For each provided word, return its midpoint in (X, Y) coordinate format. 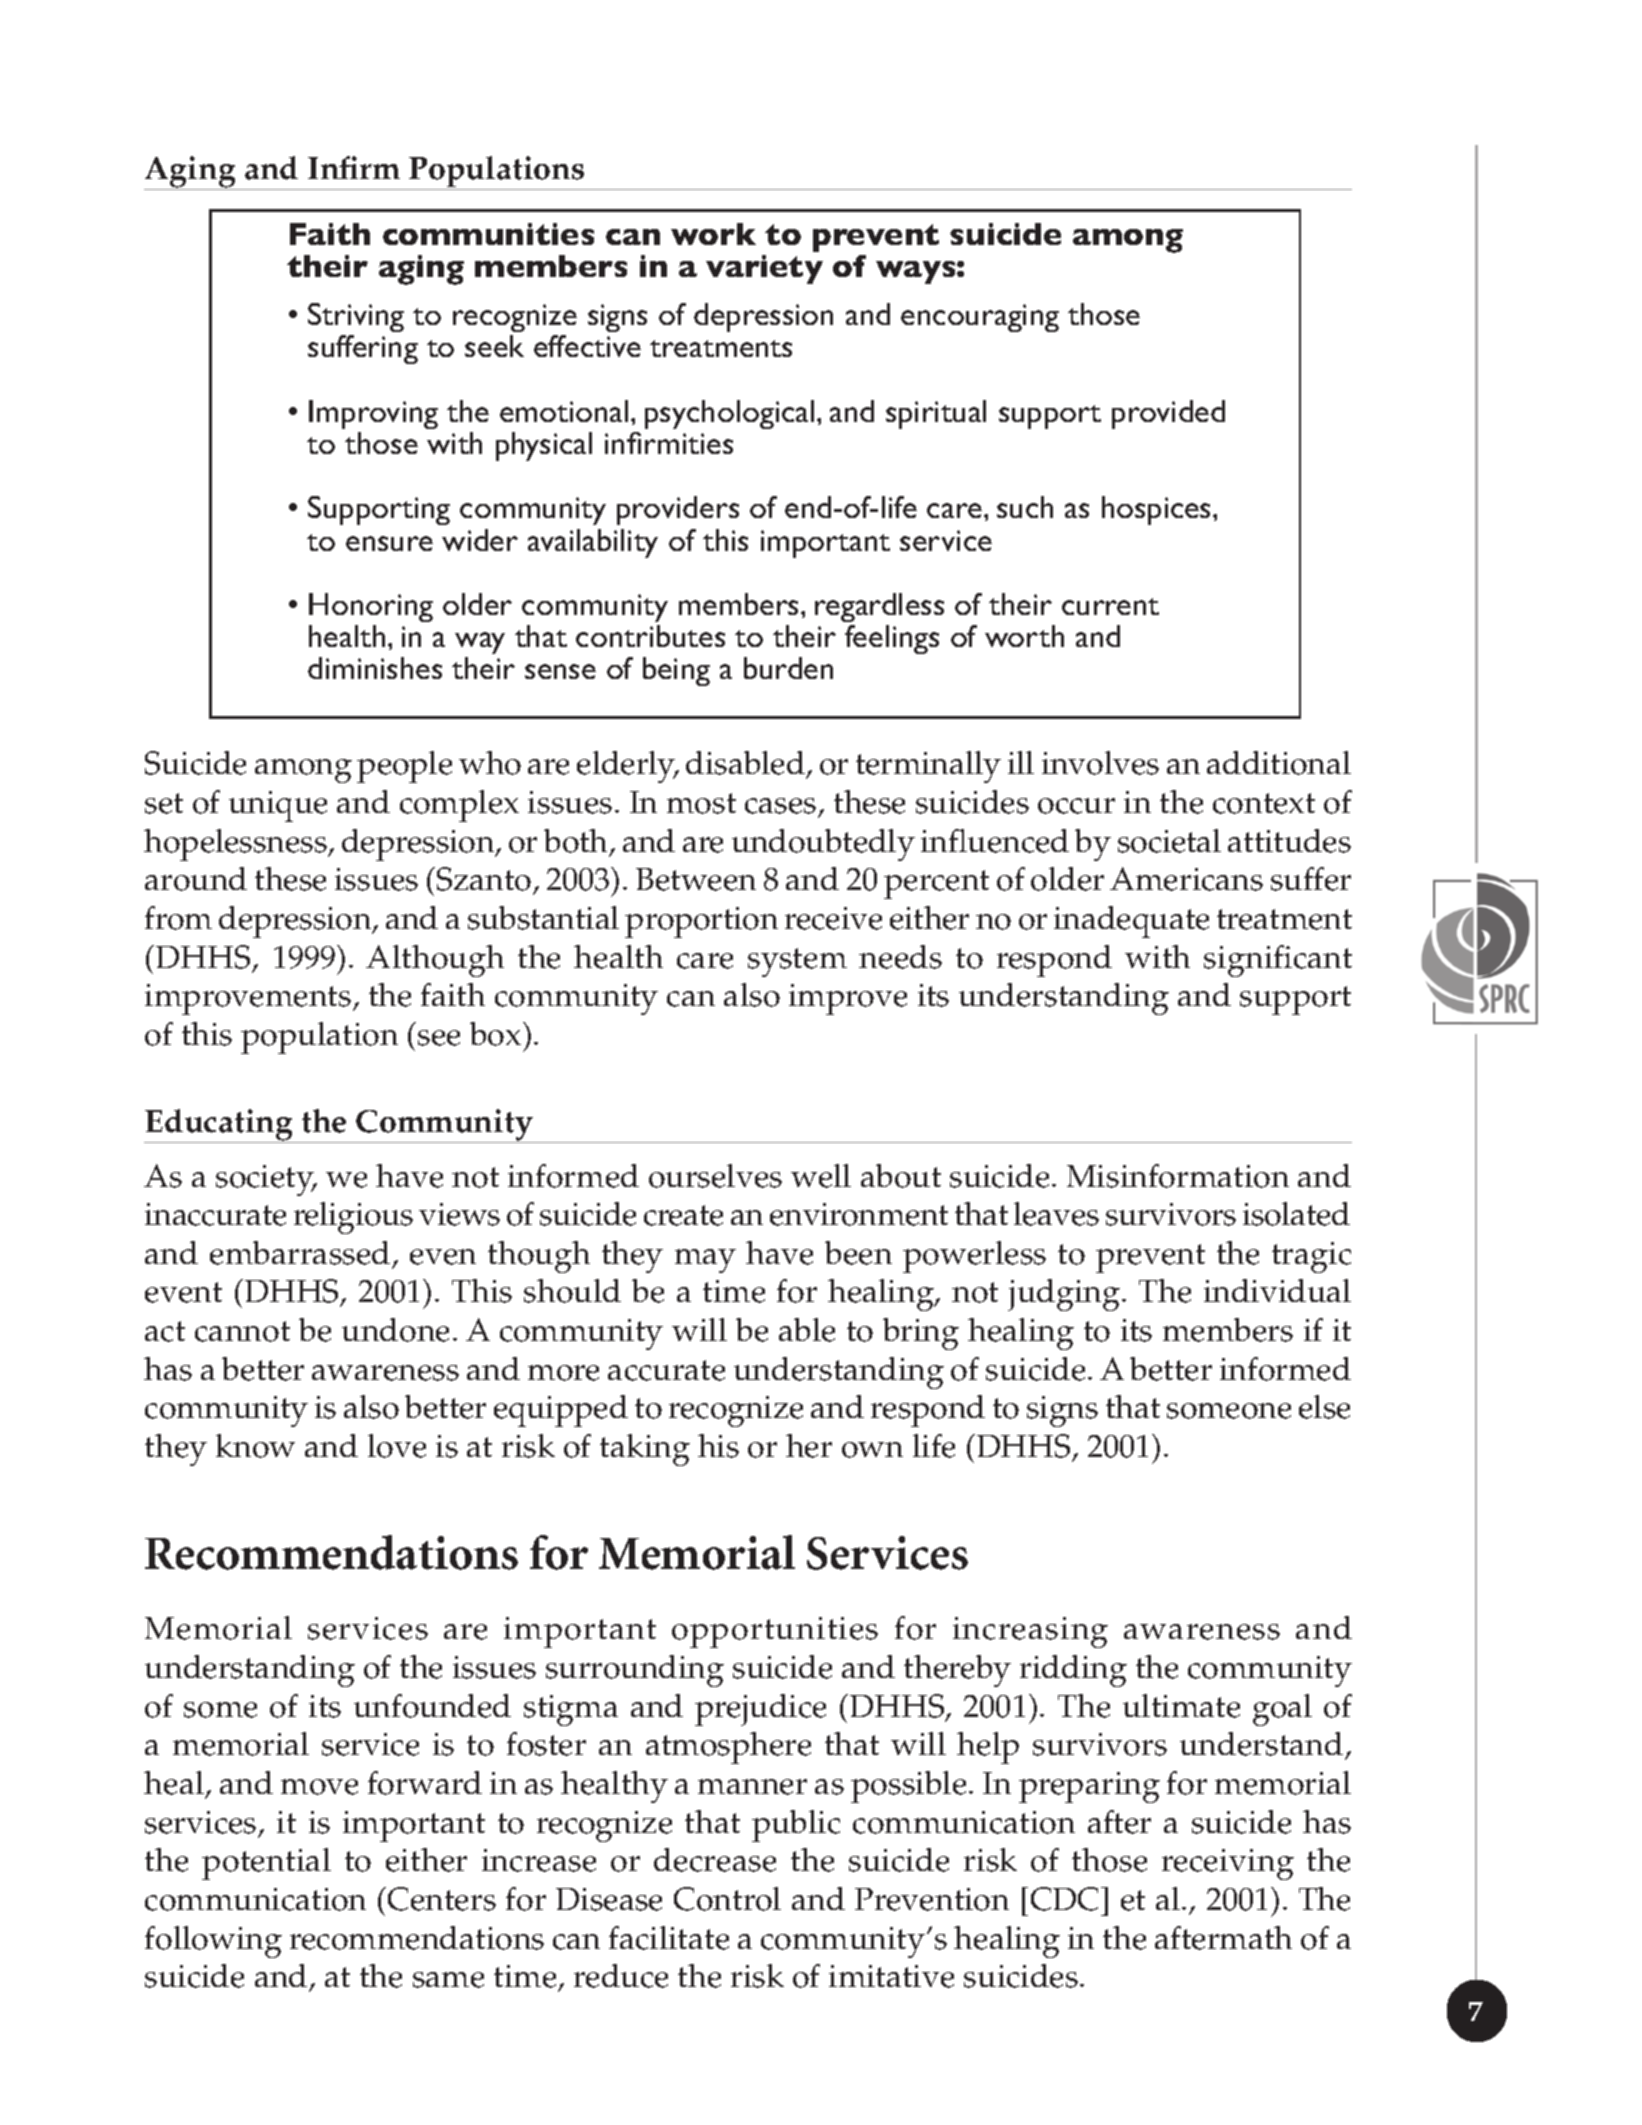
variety (764, 269)
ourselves (715, 1176)
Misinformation (1178, 1176)
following (213, 1942)
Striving (356, 317)
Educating (219, 1126)
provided (1168, 414)
